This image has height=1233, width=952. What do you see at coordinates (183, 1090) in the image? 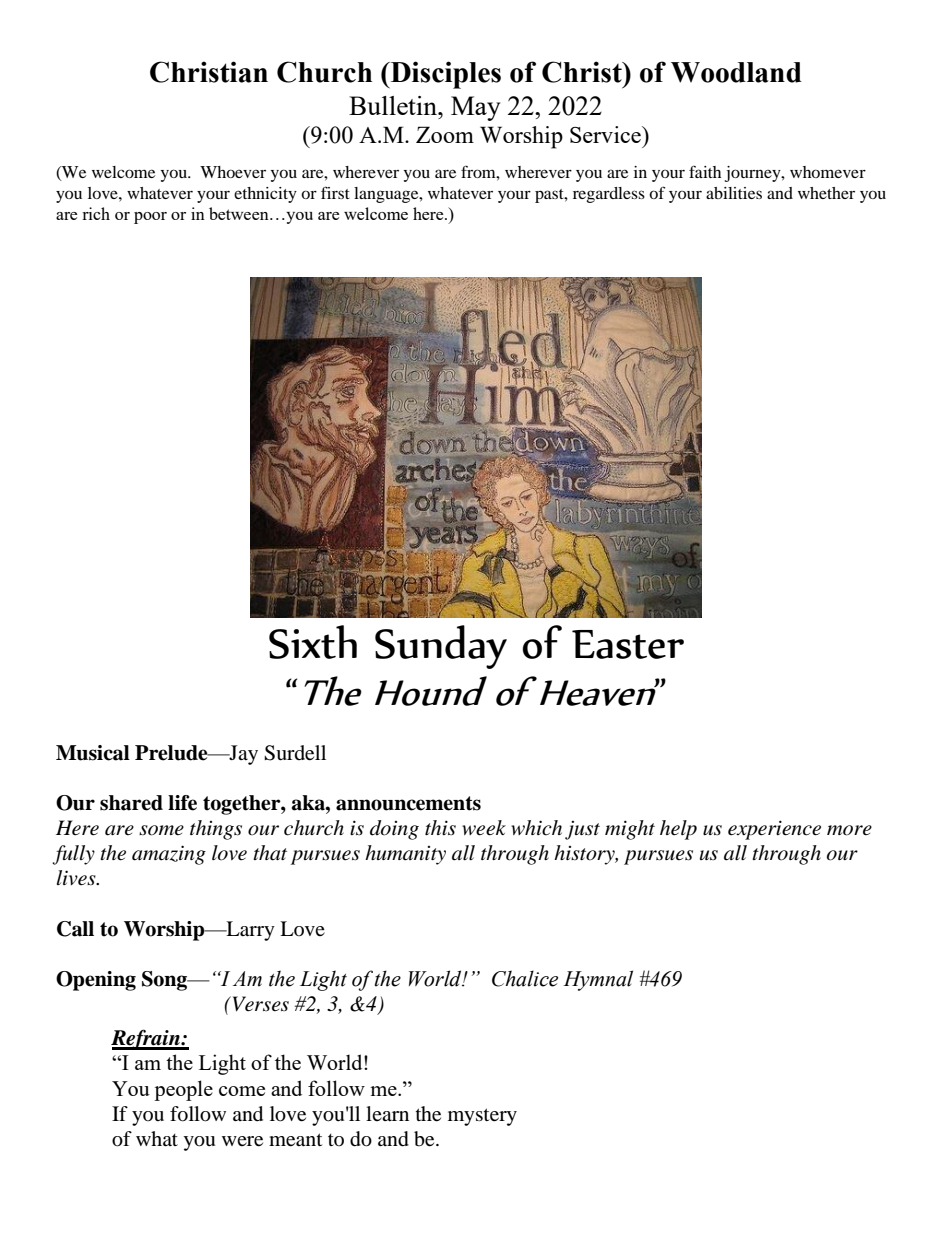
I see `people` at bounding box center [183, 1090].
